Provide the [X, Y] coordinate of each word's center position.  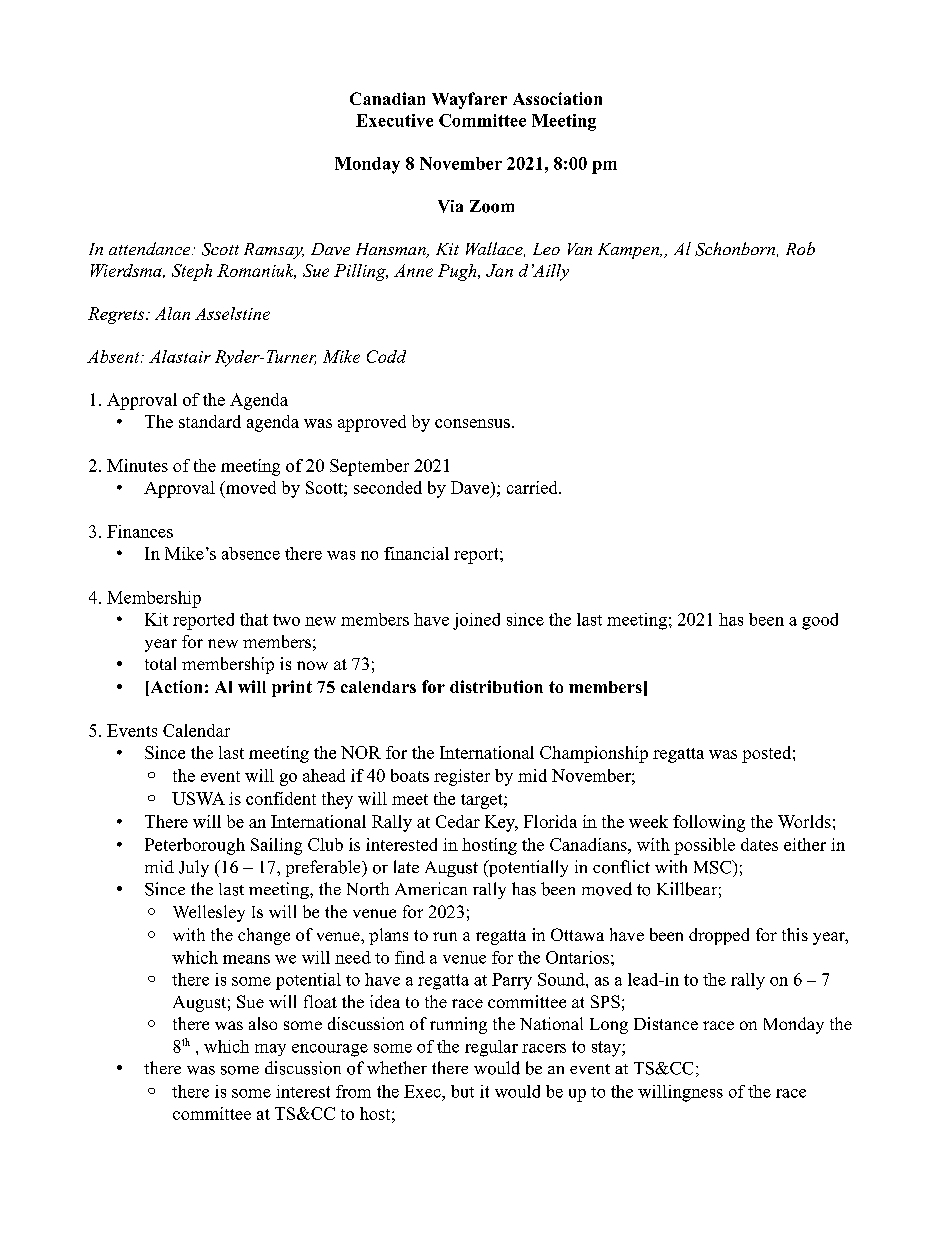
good [820, 621]
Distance [666, 1023]
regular [491, 1048]
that [254, 619]
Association [557, 98]
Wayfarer [469, 100]
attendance [151, 248]
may [270, 1050]
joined [476, 621]
